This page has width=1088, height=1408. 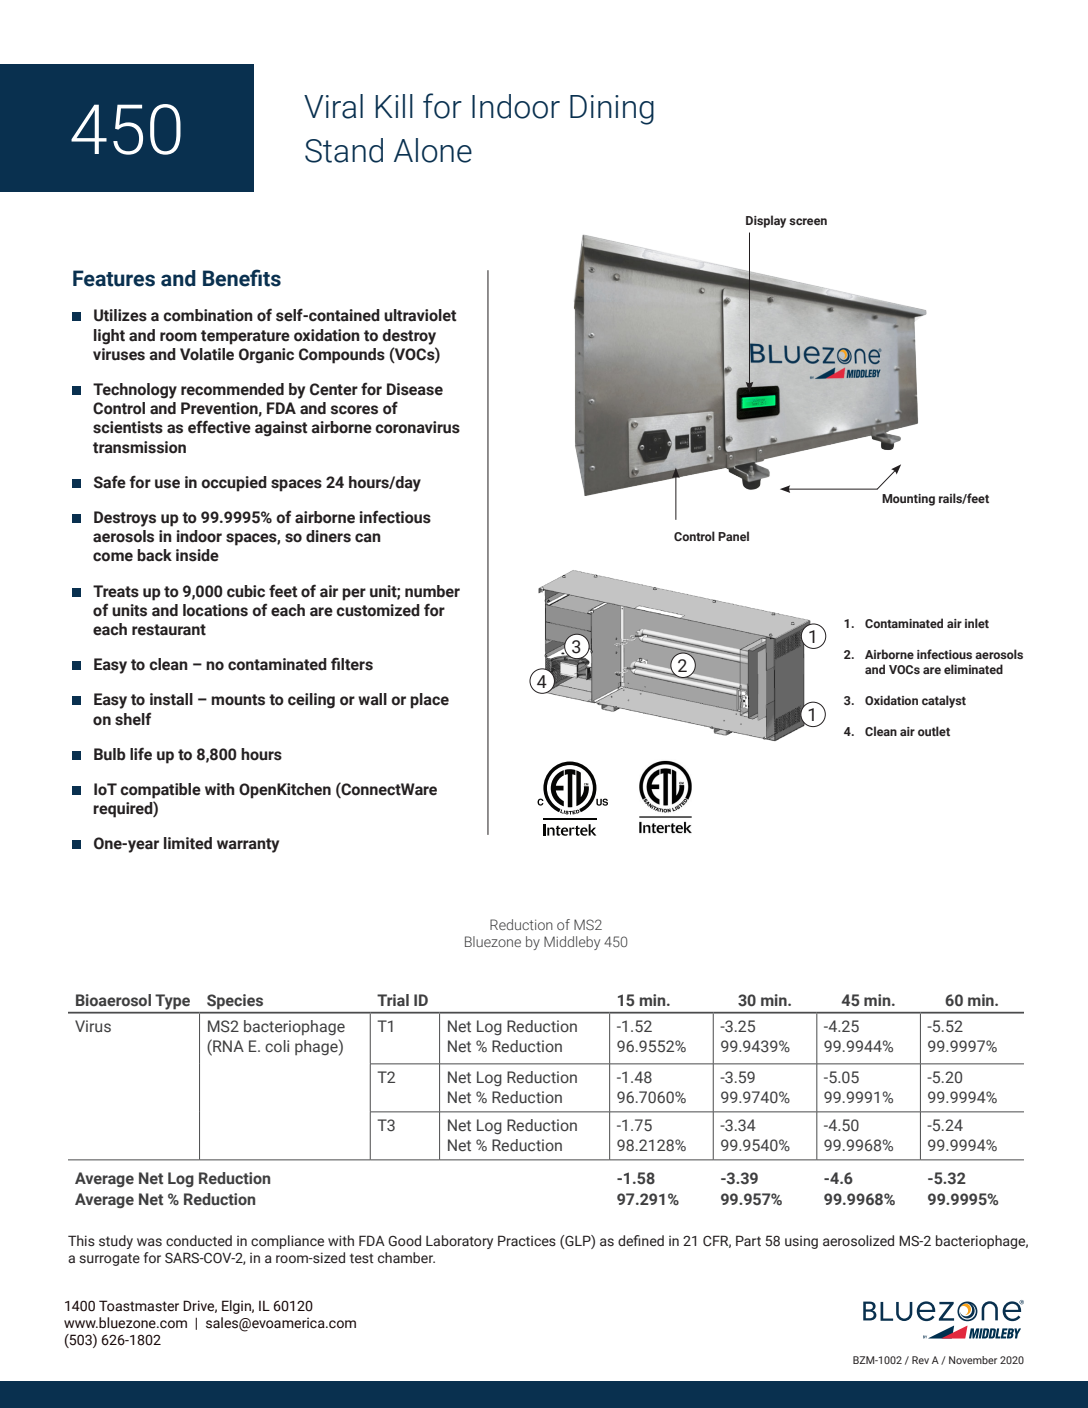 What do you see at coordinates (934, 731) in the page?
I see `outlet` at bounding box center [934, 731].
